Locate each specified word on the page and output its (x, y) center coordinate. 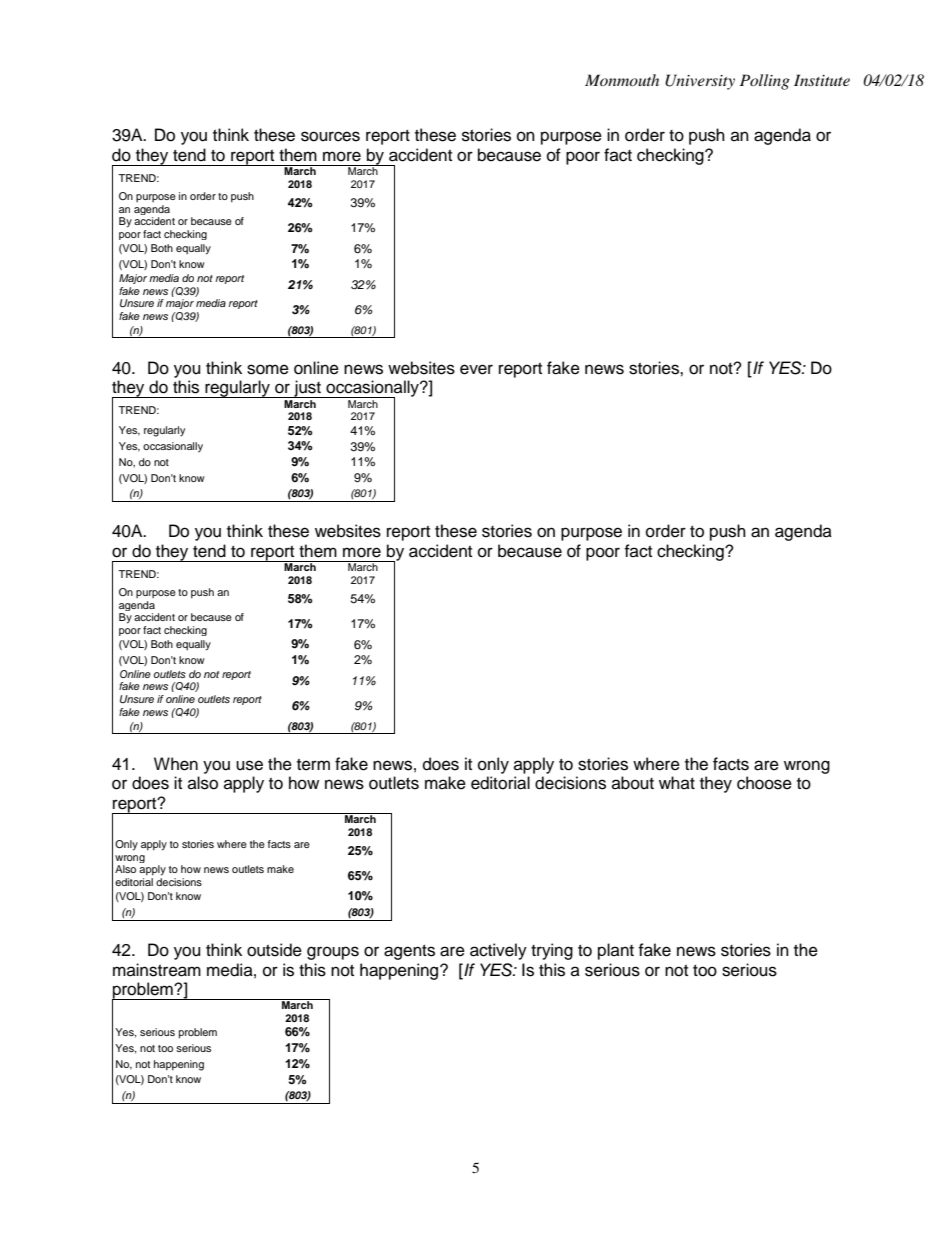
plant (616, 951)
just (307, 389)
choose (764, 783)
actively (498, 951)
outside (274, 950)
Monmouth (622, 80)
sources (330, 136)
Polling (765, 82)
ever (476, 369)
